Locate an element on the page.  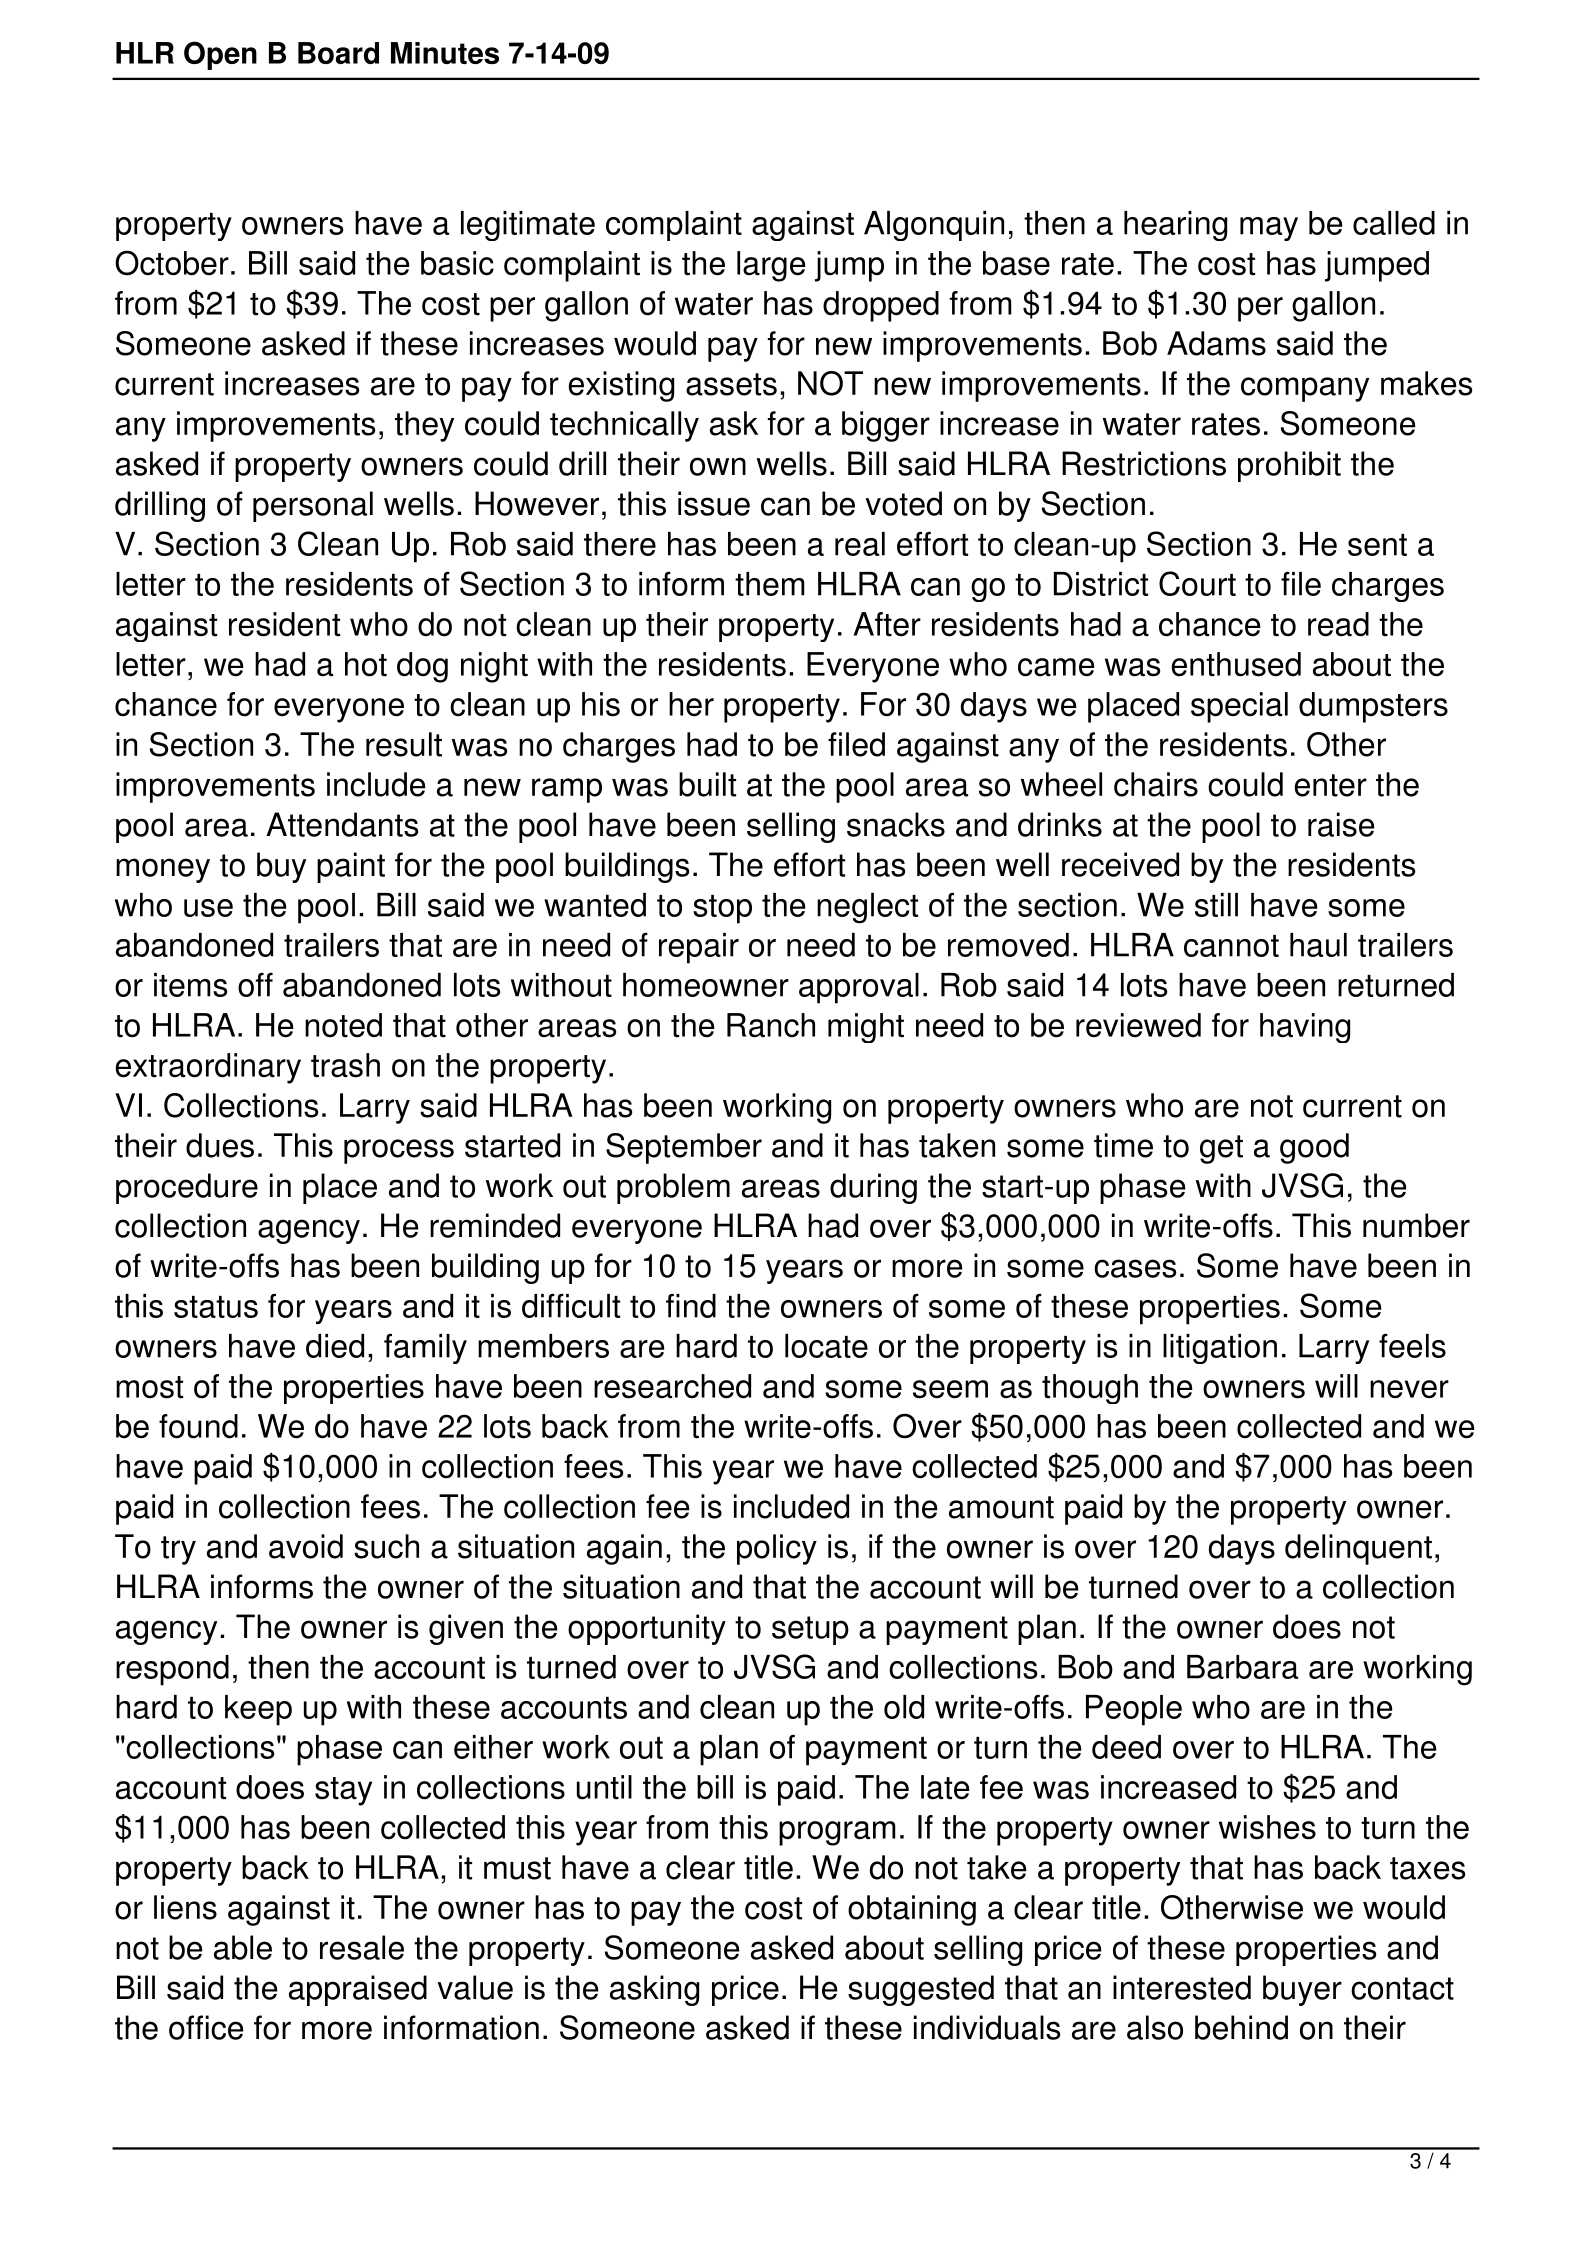
them is located at coordinates (770, 584).
